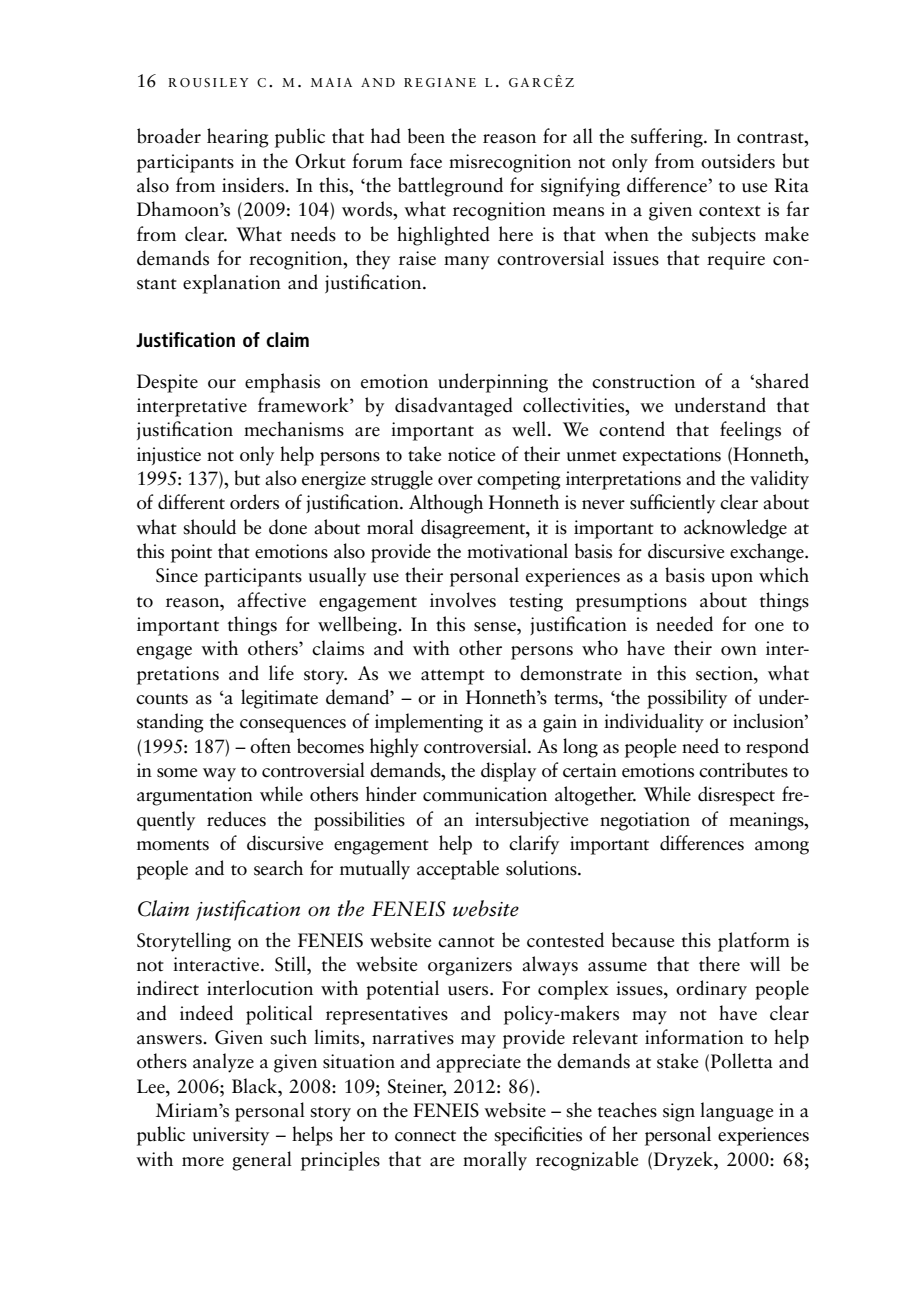  Describe the element at coordinates (254, 185) in the screenshot. I see `insiders` at that location.
